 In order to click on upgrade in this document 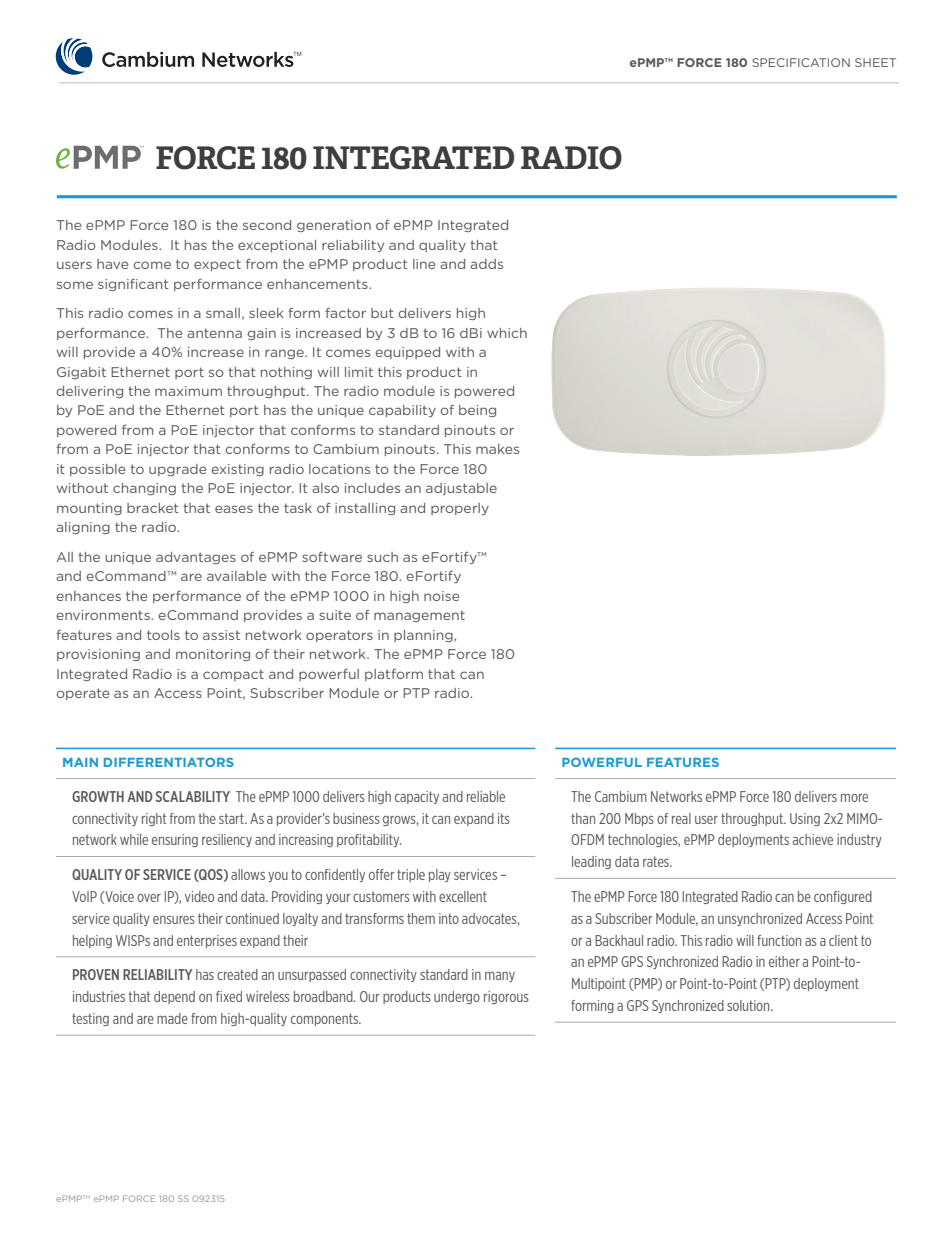, I will do `click(177, 470)`.
